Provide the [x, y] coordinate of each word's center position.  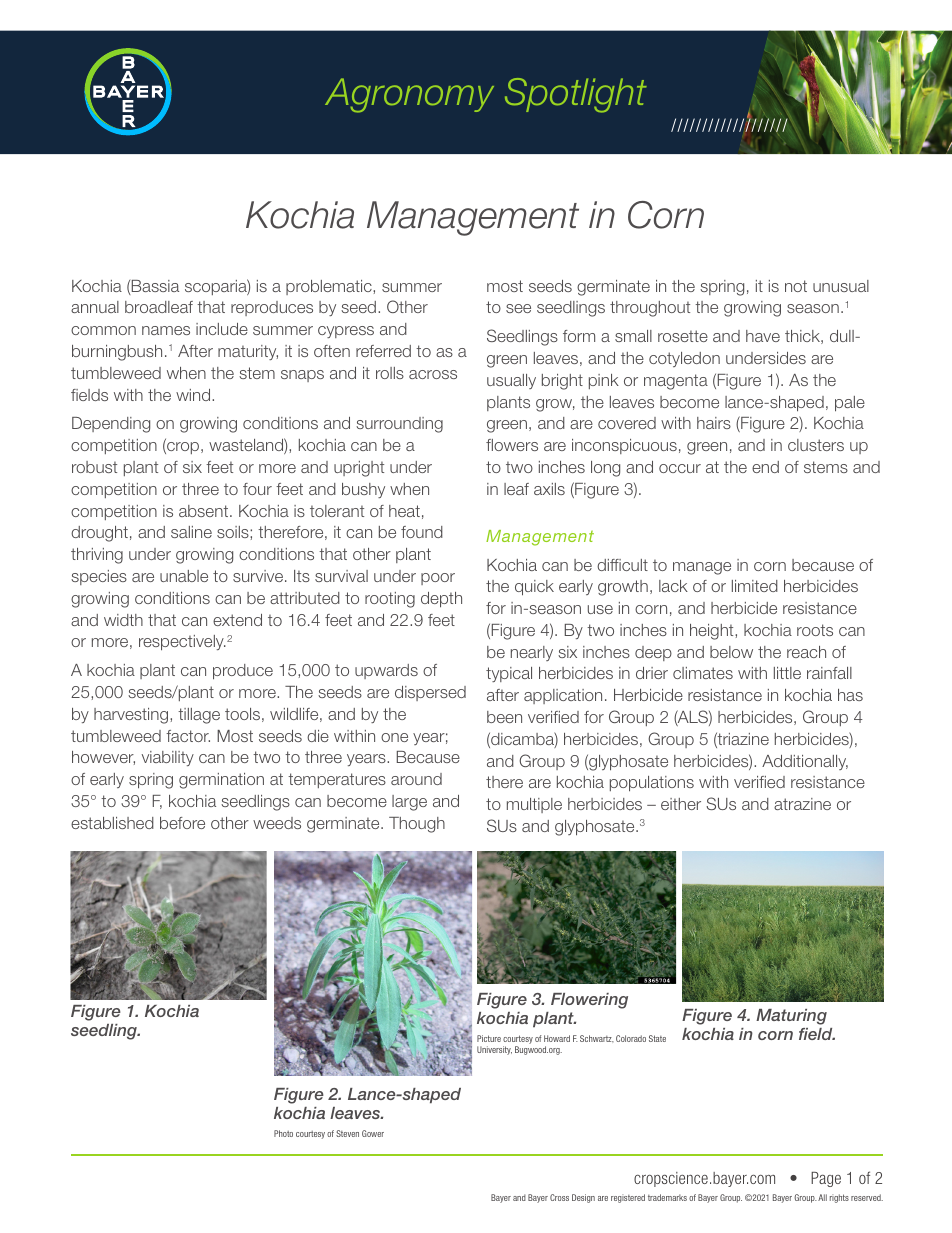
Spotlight [576, 95]
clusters [816, 445]
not [796, 286]
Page [826, 1179]
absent [205, 511]
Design [583, 1198]
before [182, 823]
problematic [330, 287]
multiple [534, 805]
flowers [512, 445]
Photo [283, 1133]
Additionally [805, 762]
